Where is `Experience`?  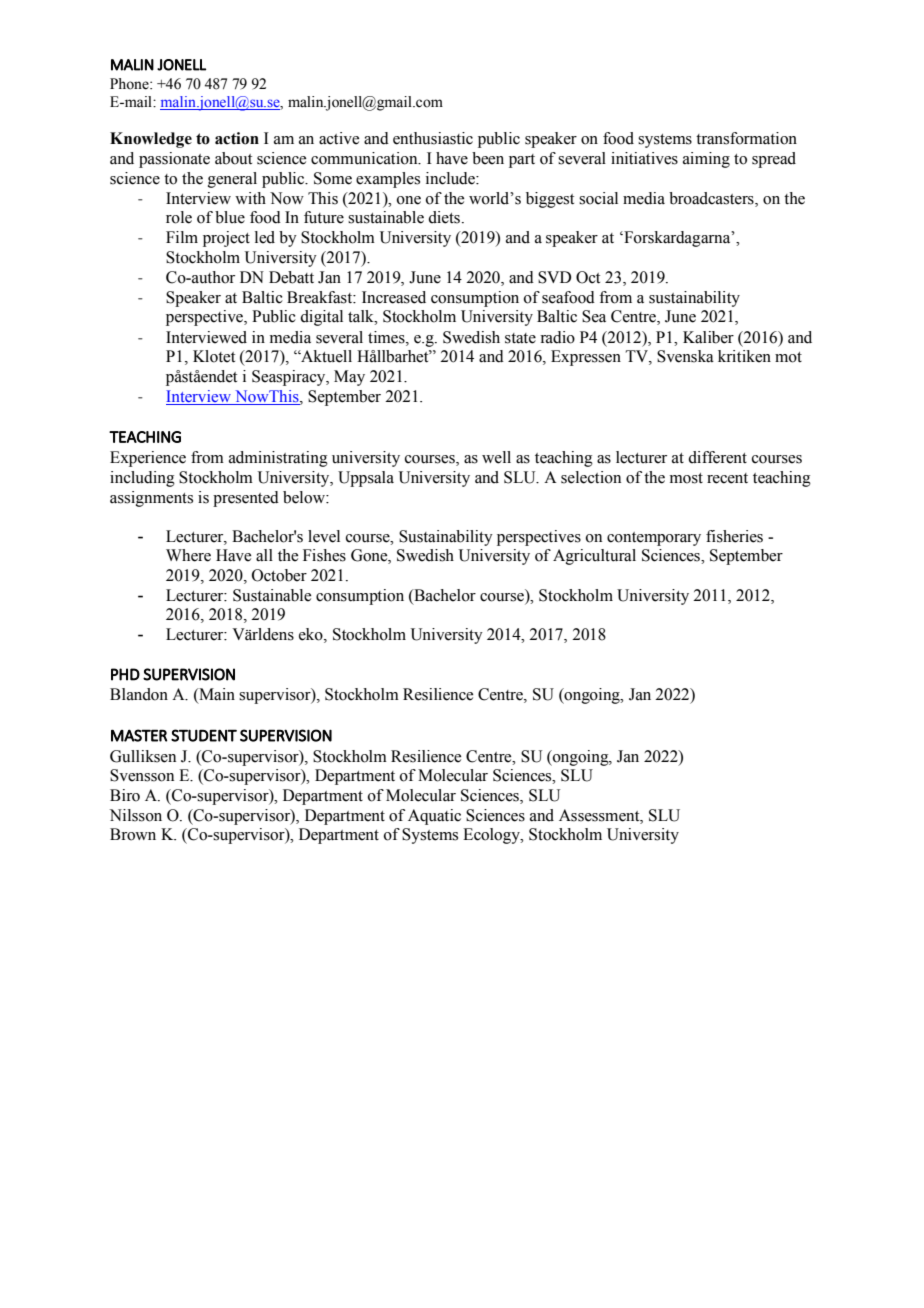 Experience is located at coordinates (148, 459).
